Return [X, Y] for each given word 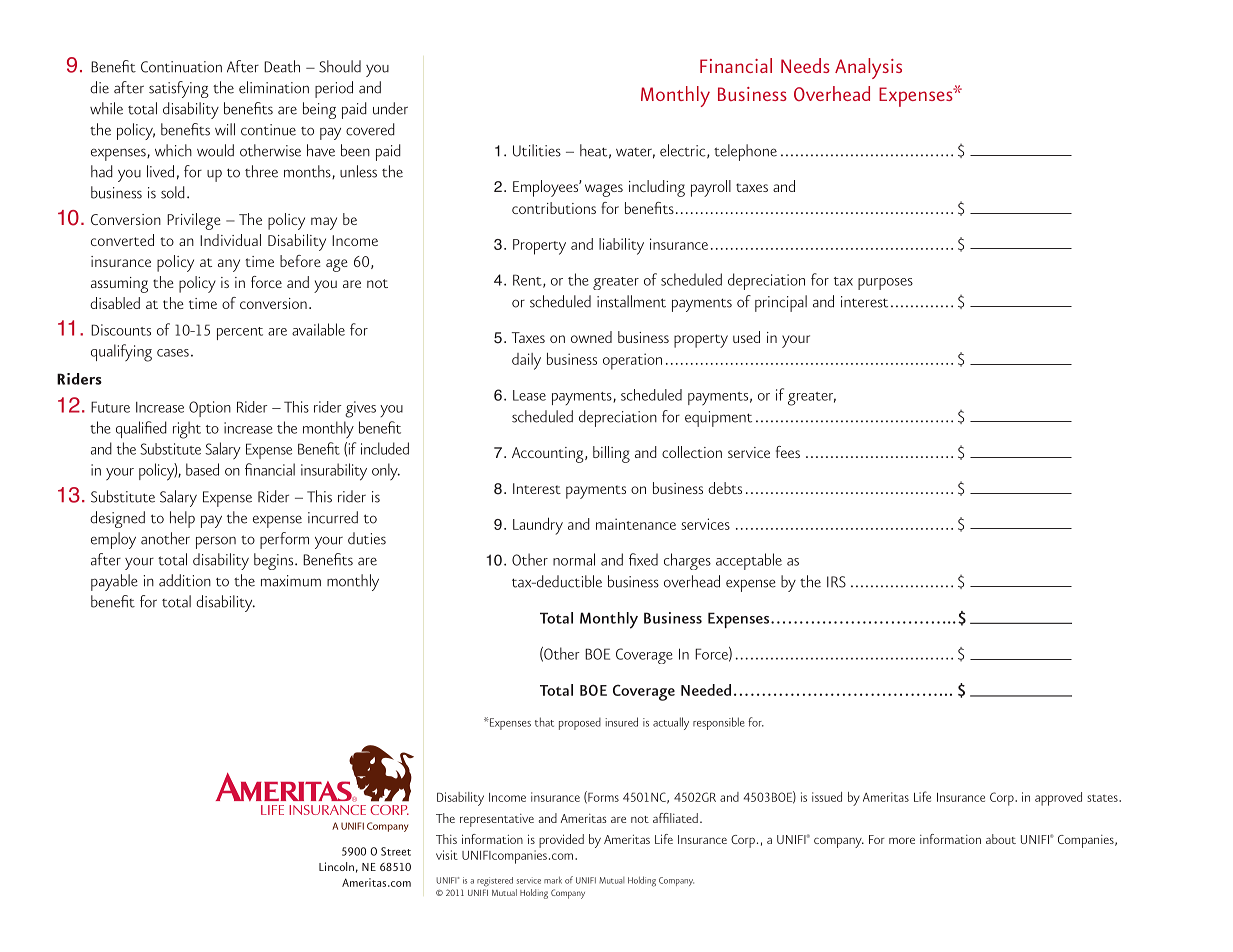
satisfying [179, 89]
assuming [119, 285]
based [202, 469]
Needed [706, 690]
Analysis [868, 68]
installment [631, 301]
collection [692, 452]
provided [561, 841]
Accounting [549, 455]
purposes [885, 284]
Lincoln [336, 866]
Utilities [537, 150]
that [544, 722]
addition [185, 580]
